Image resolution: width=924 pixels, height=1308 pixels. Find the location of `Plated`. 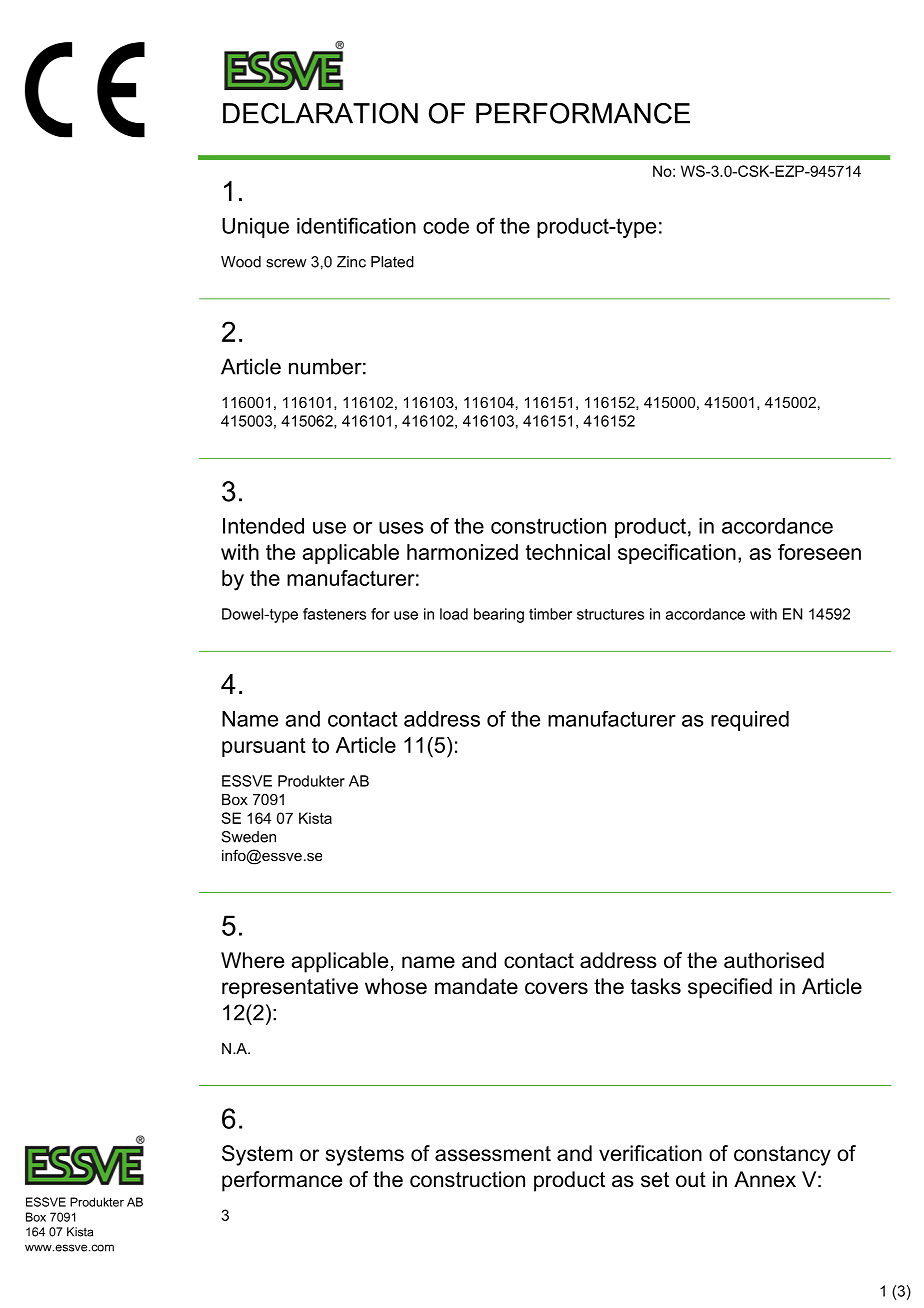

Plated is located at coordinates (392, 262).
